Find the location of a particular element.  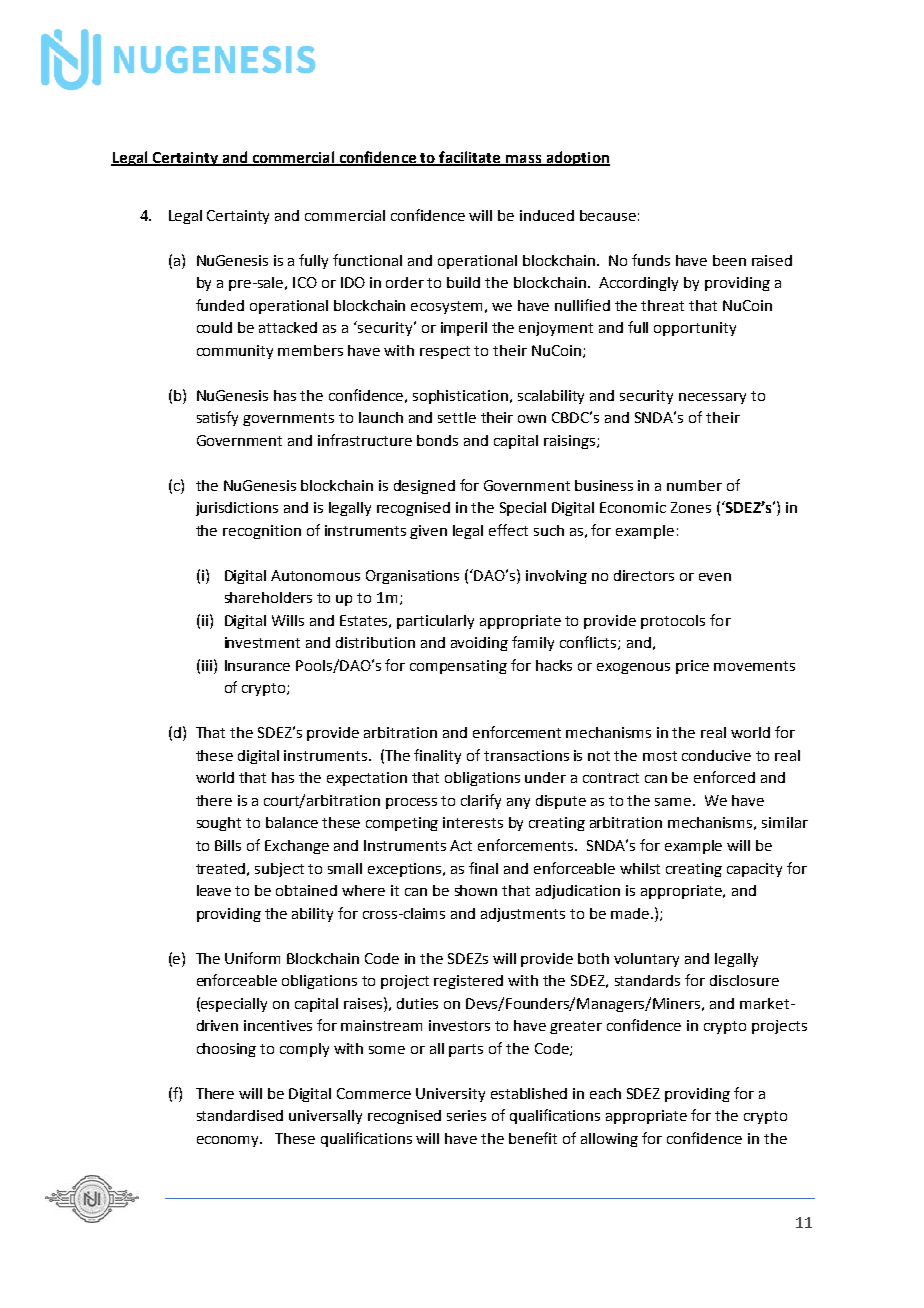

been is located at coordinates (729, 260).
